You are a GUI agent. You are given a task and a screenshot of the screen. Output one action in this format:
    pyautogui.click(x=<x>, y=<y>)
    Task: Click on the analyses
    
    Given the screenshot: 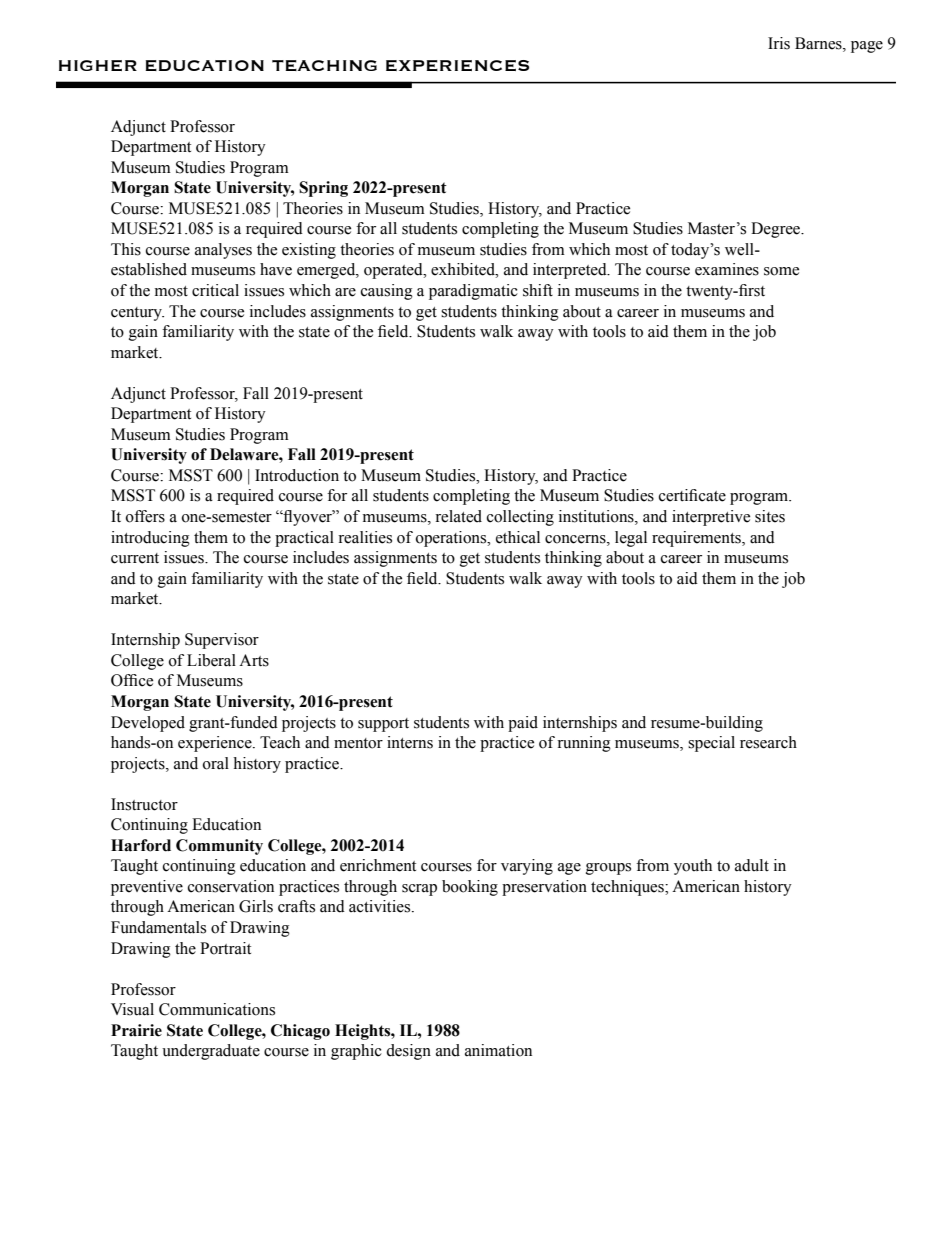 What is the action you would take?
    pyautogui.click(x=223, y=251)
